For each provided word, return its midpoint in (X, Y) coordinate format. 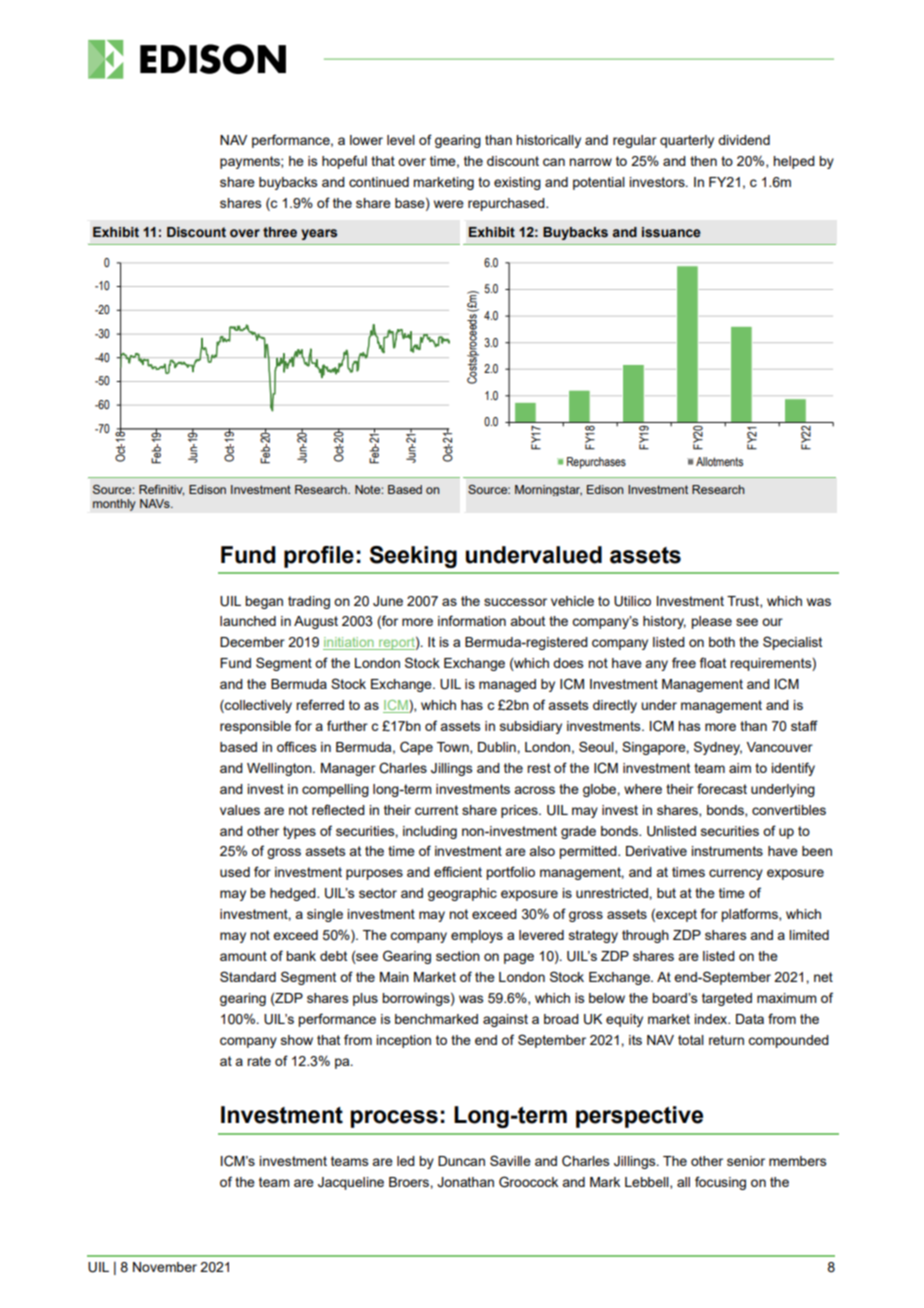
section (458, 956)
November (165, 1267)
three (280, 232)
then (703, 161)
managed (507, 685)
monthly (114, 505)
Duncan (461, 1161)
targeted (727, 999)
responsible (255, 727)
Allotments (719, 461)
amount (243, 956)
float (713, 662)
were (449, 204)
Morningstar (548, 490)
